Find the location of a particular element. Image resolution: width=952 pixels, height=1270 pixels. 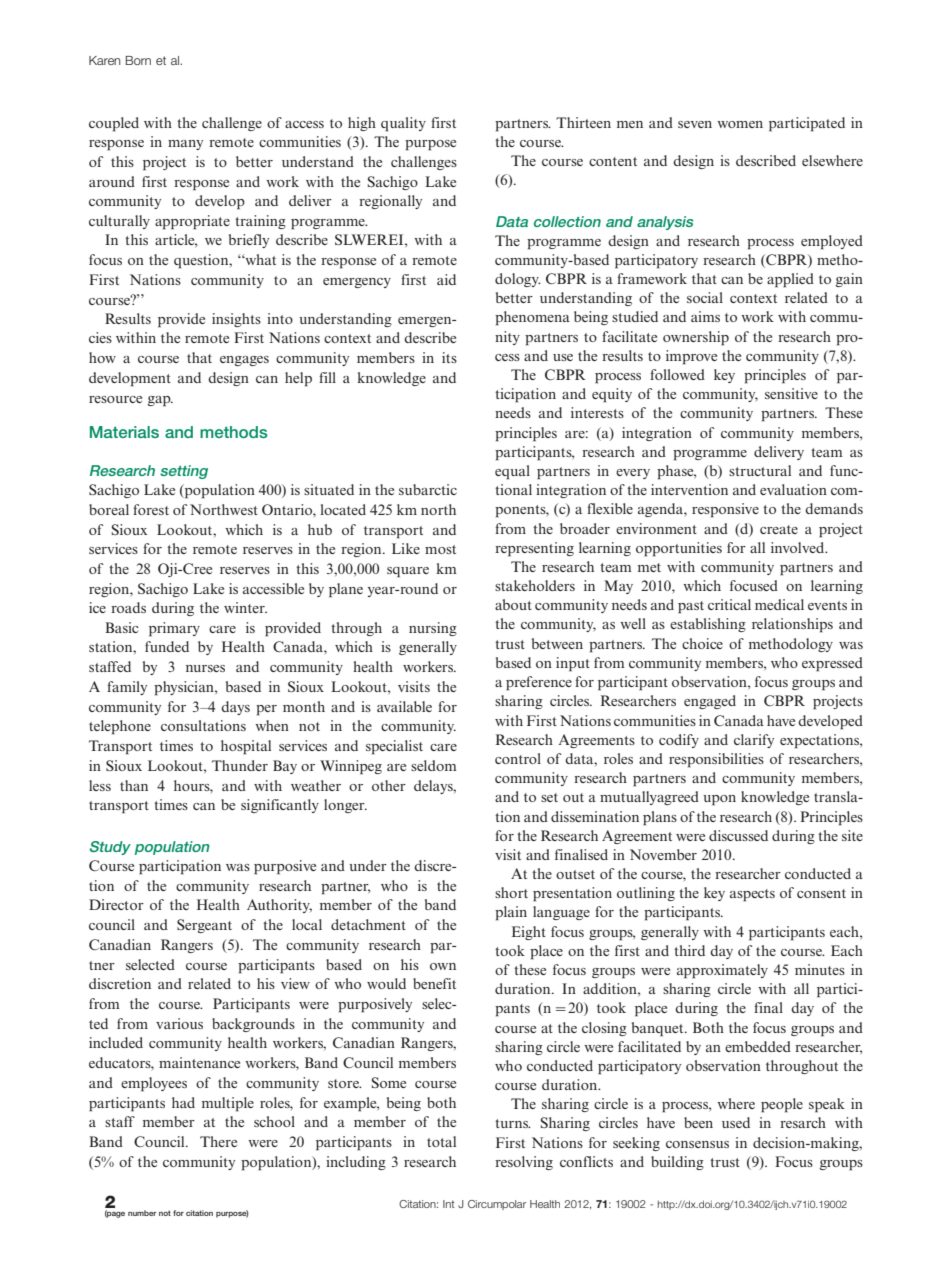

discussed is located at coordinates (738, 835).
